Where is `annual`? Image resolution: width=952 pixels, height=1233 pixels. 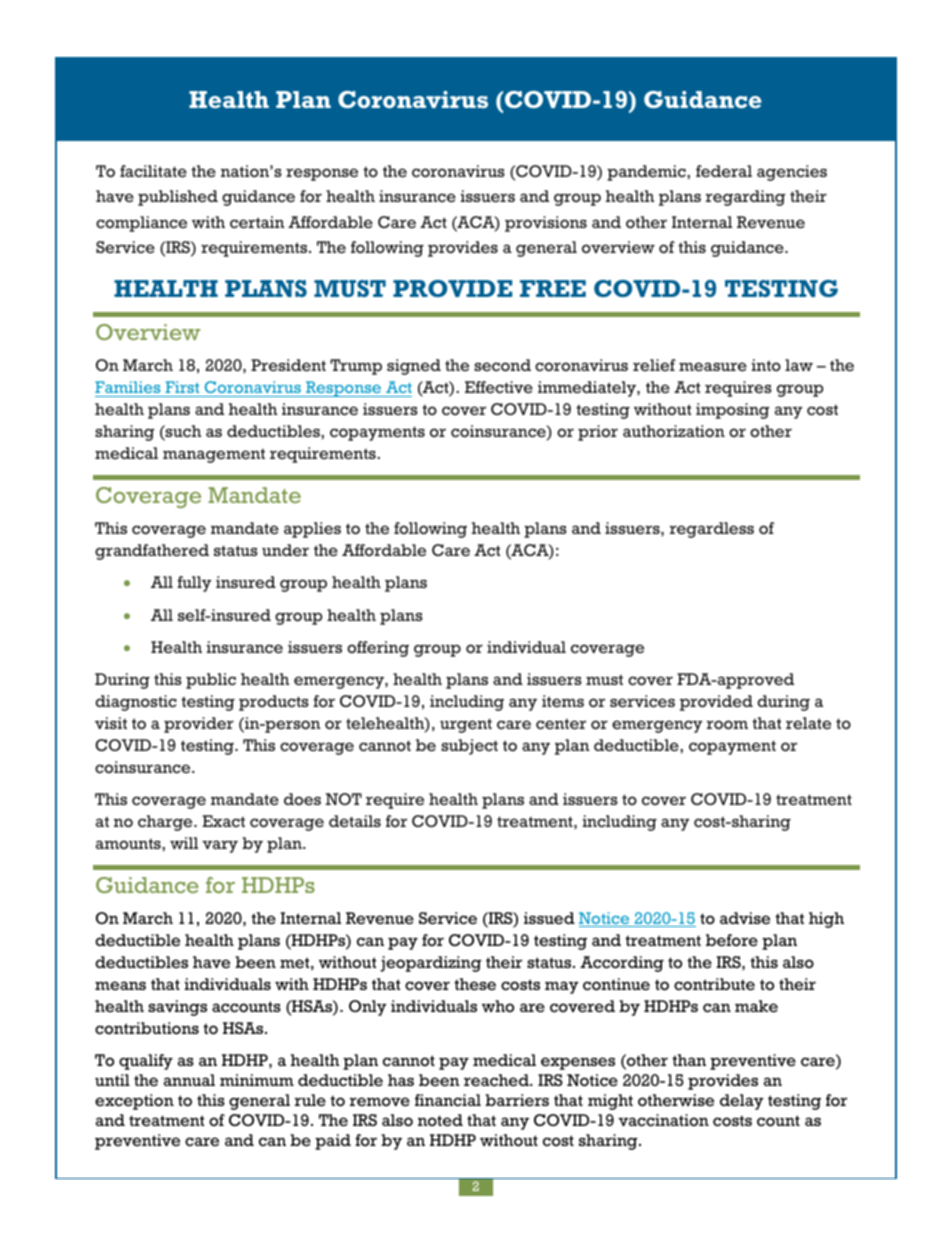 annual is located at coordinates (189, 1080).
